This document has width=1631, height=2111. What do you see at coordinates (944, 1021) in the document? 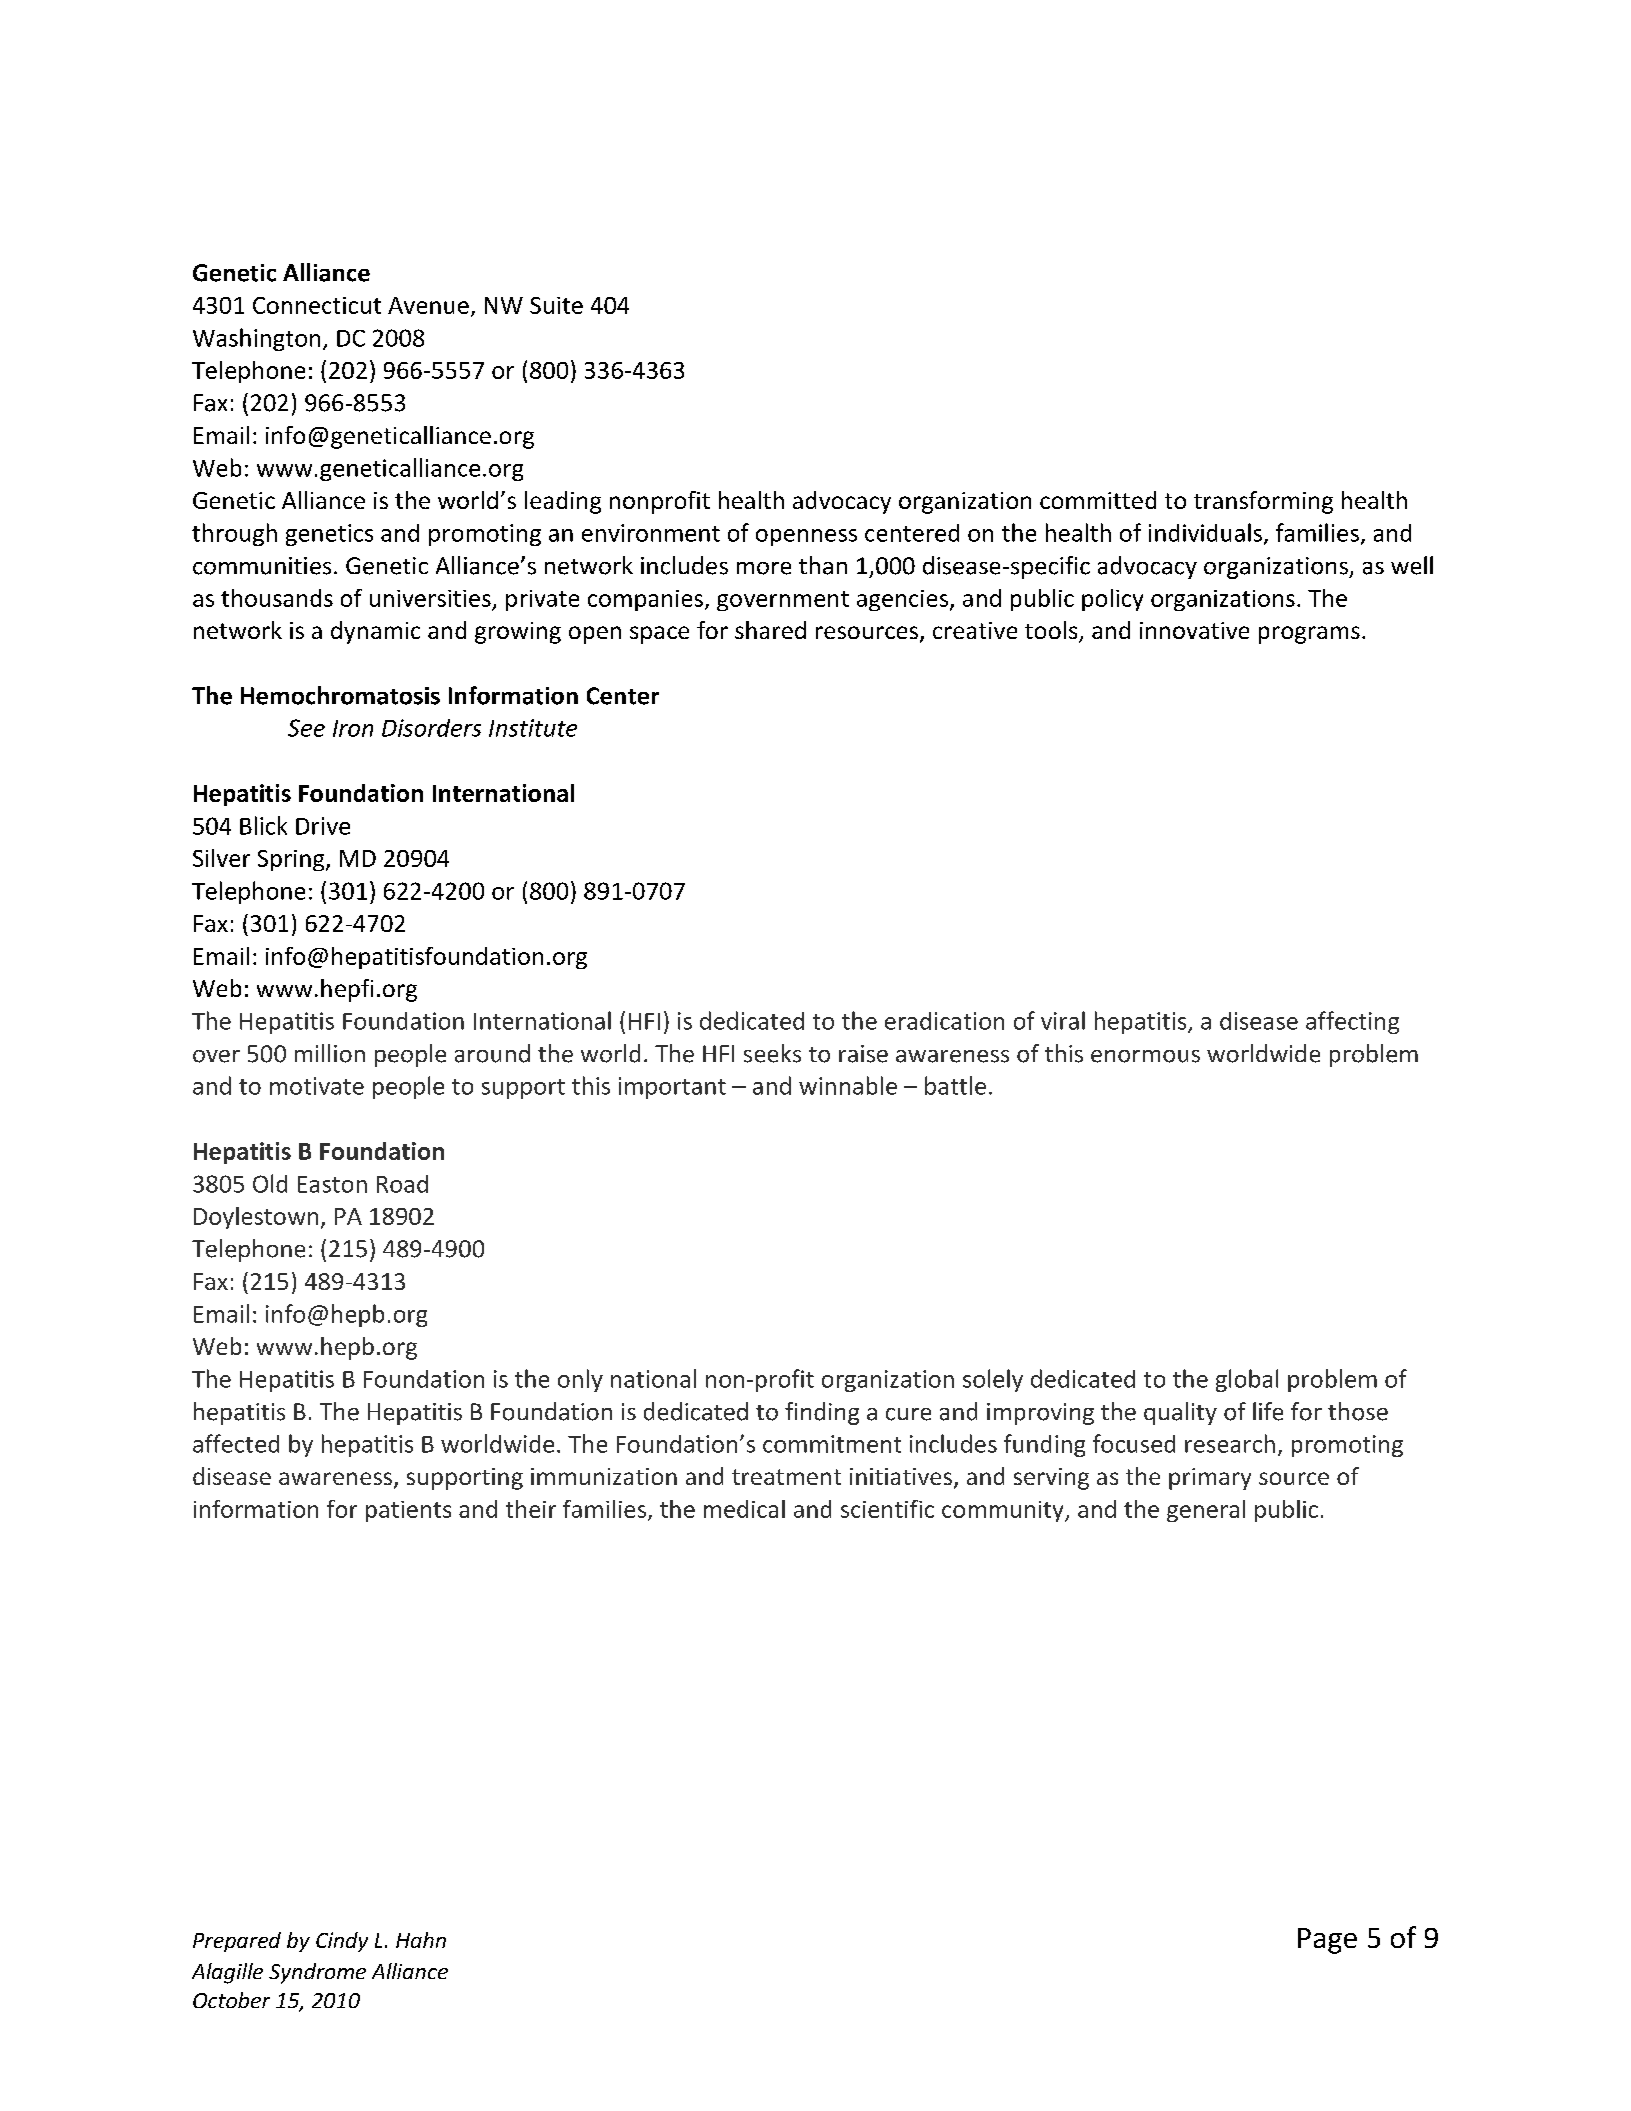
I see `eradication` at bounding box center [944, 1021].
